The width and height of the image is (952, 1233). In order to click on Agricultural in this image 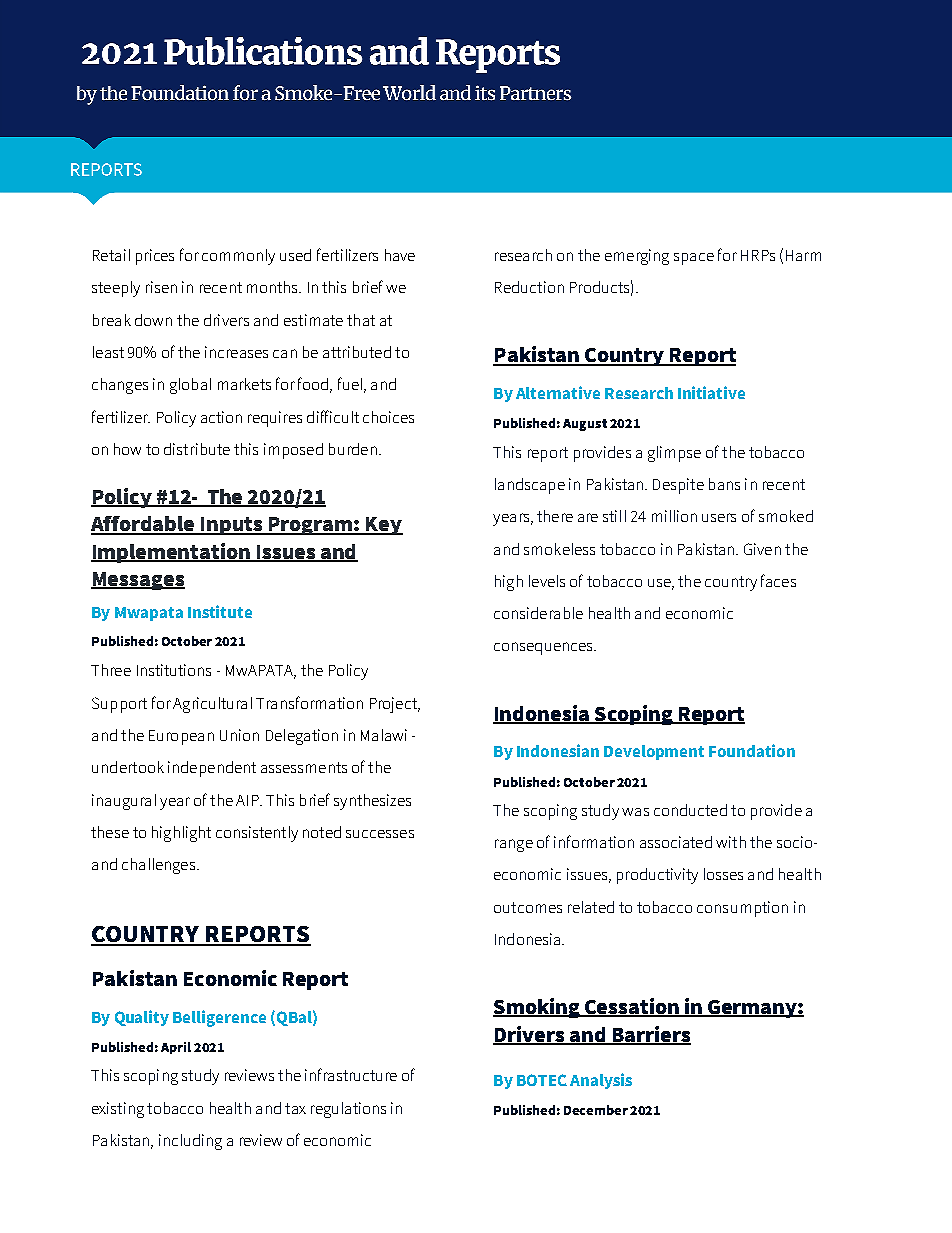, I will do `click(212, 705)`.
